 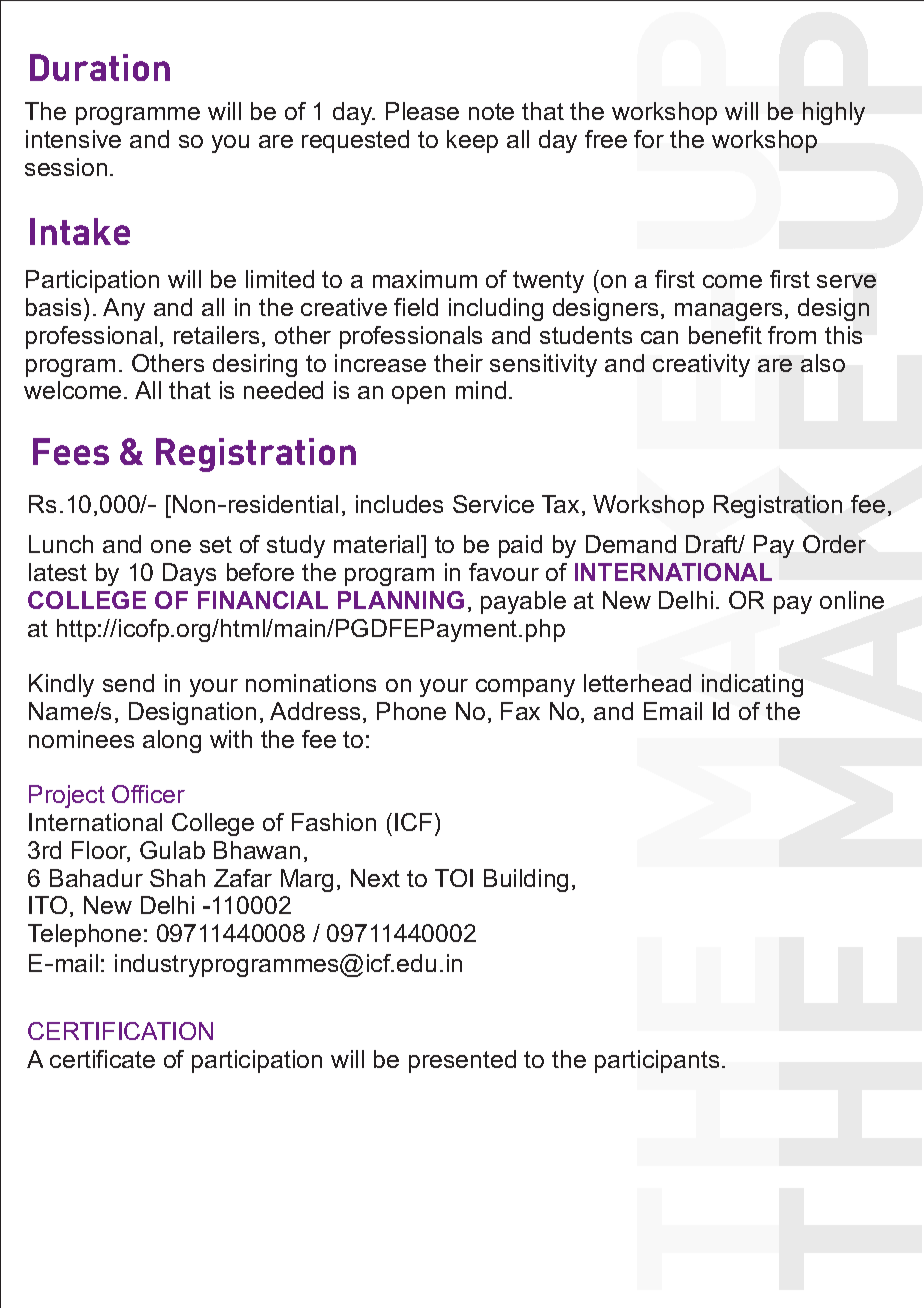 What do you see at coordinates (834, 544) in the image?
I see `Order` at bounding box center [834, 544].
